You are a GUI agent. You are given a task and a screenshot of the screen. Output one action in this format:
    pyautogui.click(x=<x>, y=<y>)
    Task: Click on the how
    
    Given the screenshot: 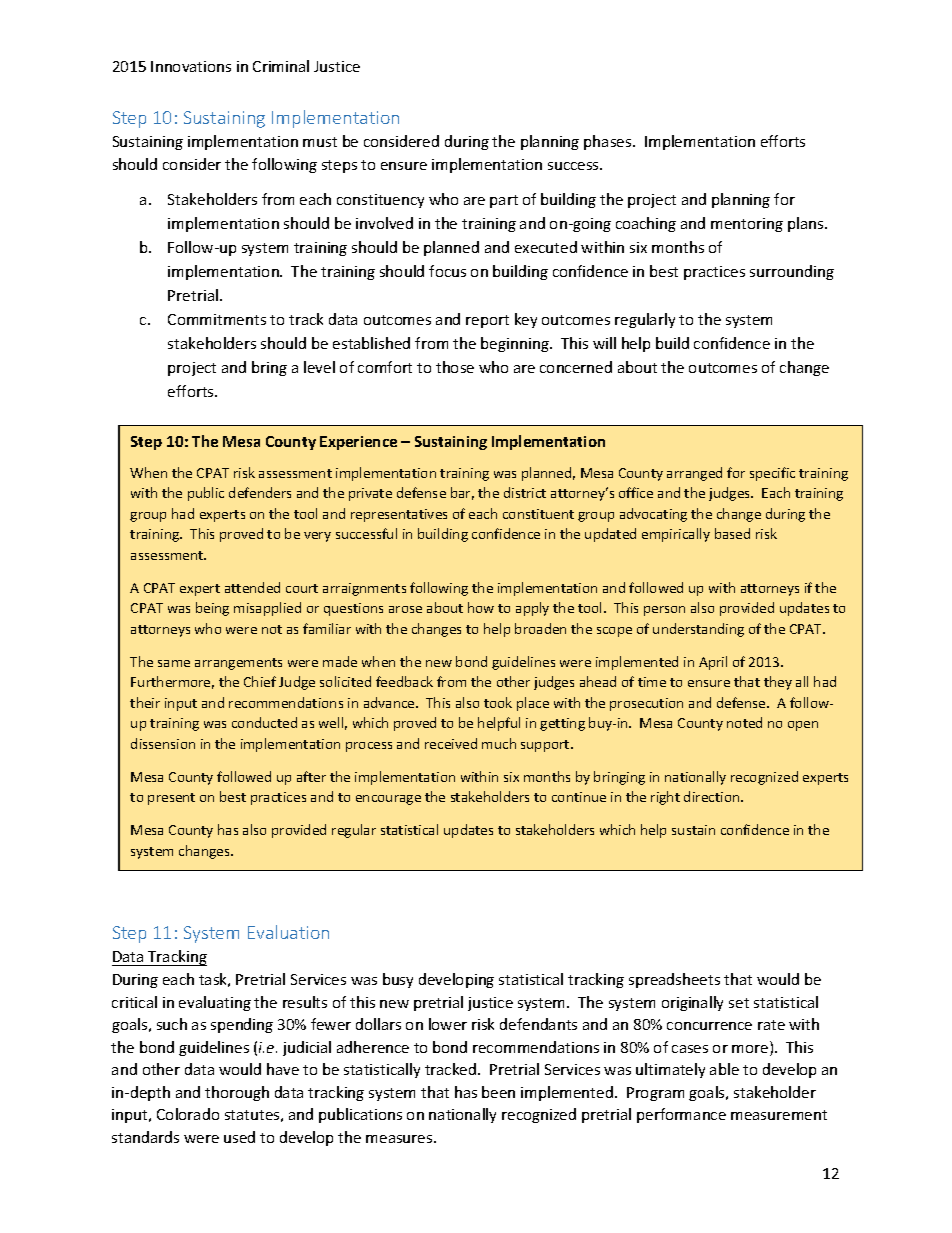 What is the action you would take?
    pyautogui.click(x=481, y=607)
